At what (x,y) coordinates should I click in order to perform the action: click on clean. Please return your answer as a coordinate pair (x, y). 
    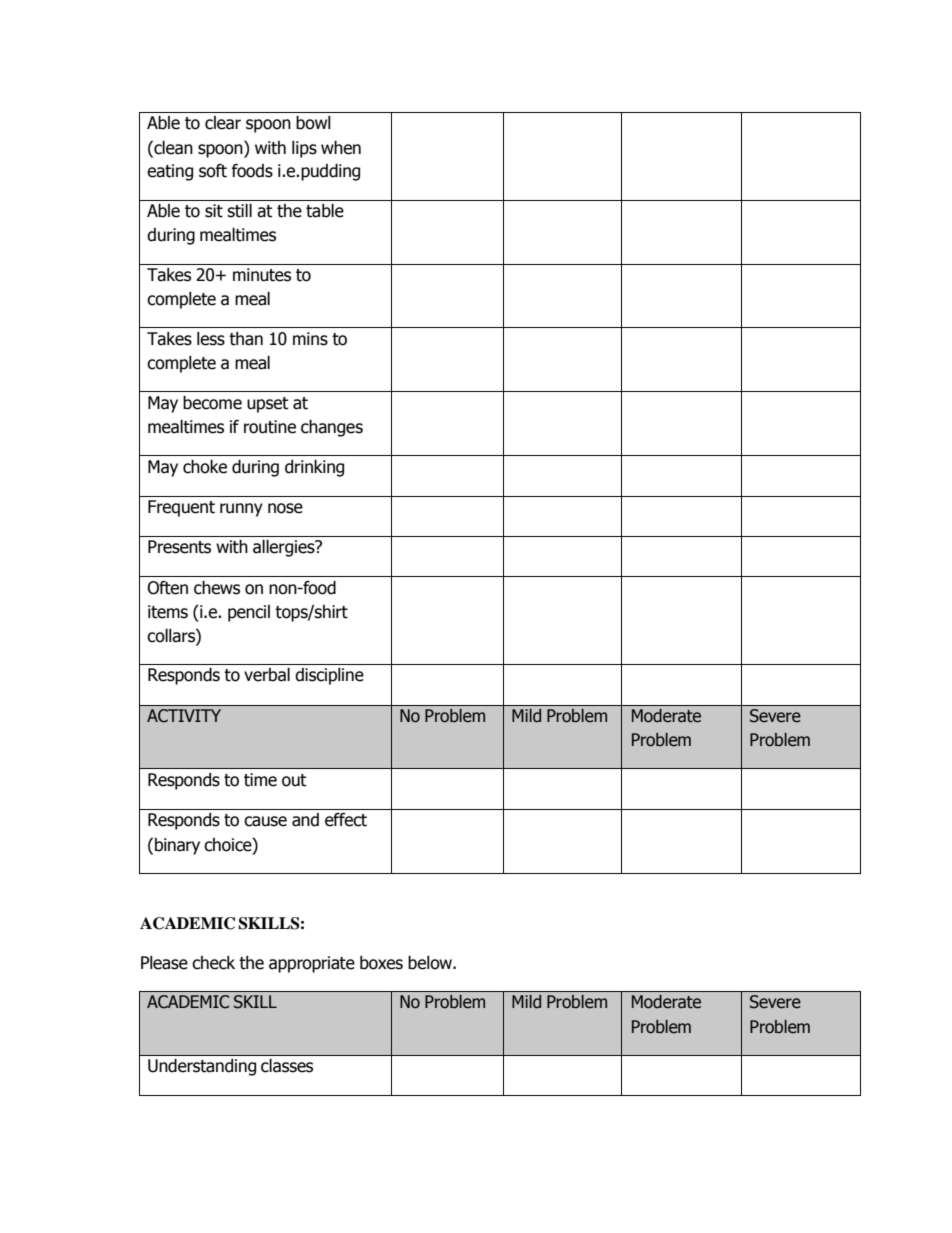
    Looking at the image, I should click on (172, 148).
